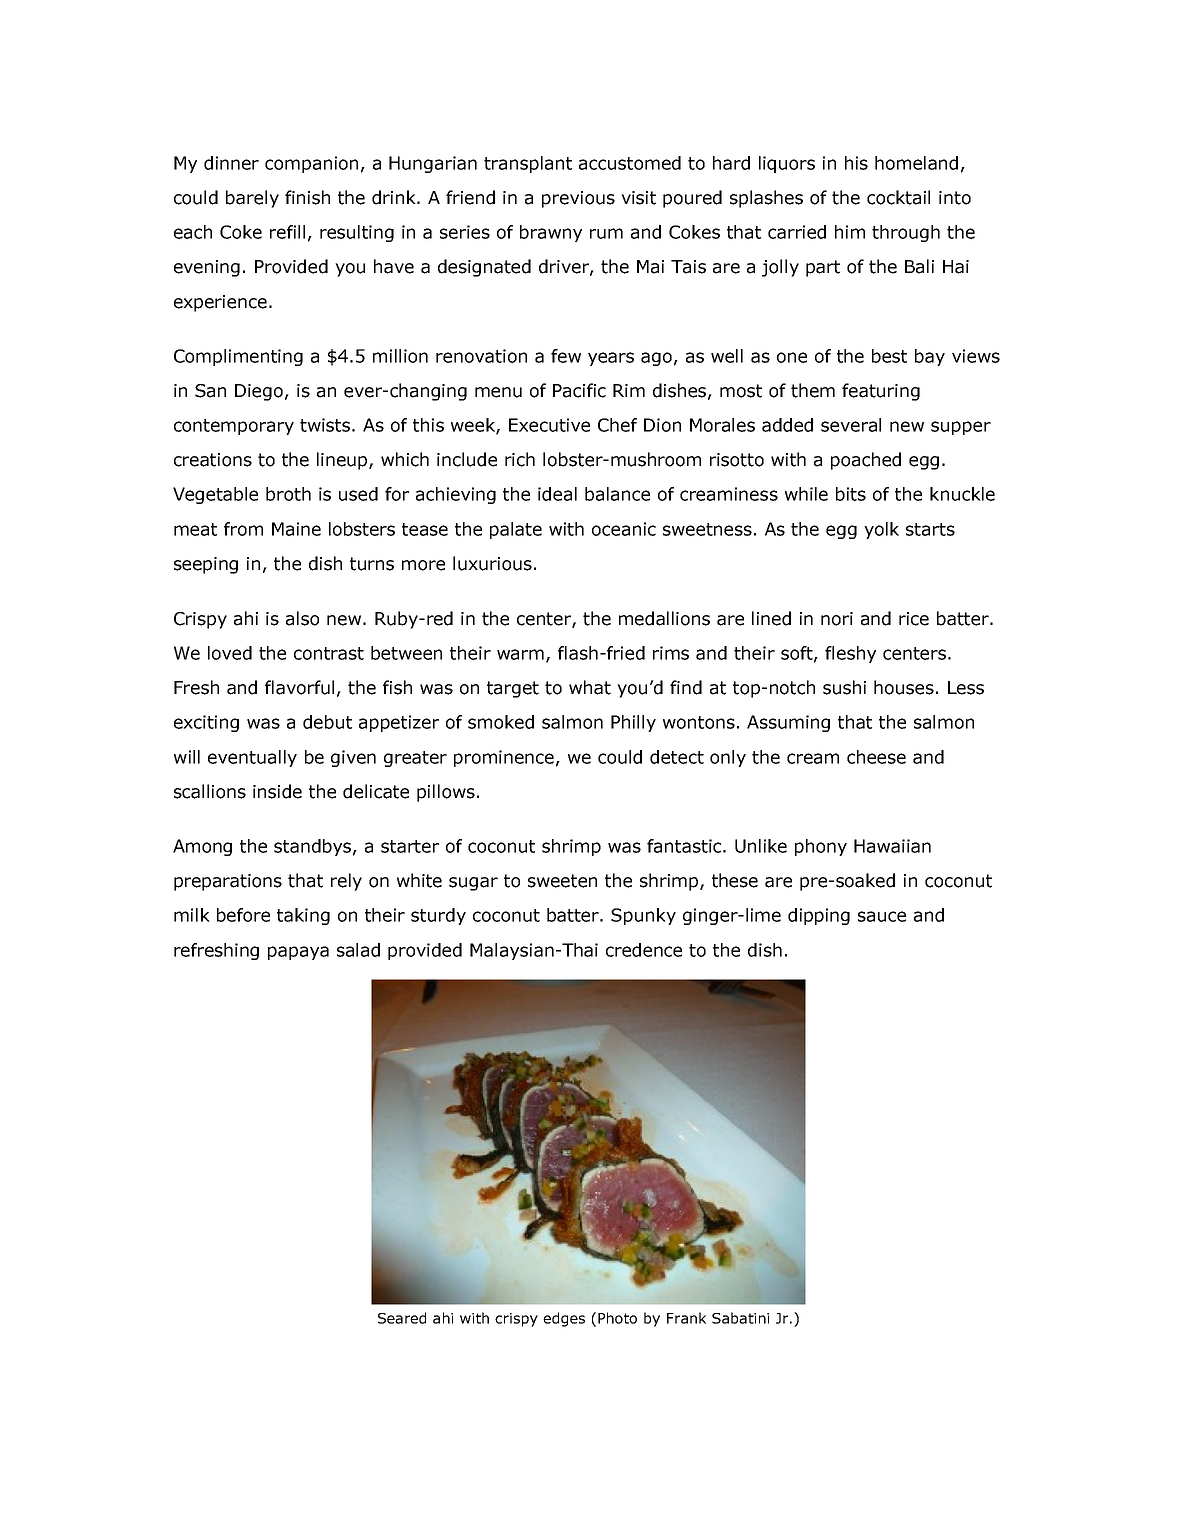 This image has width=1177, height=1523. I want to click on taking, so click(303, 916).
